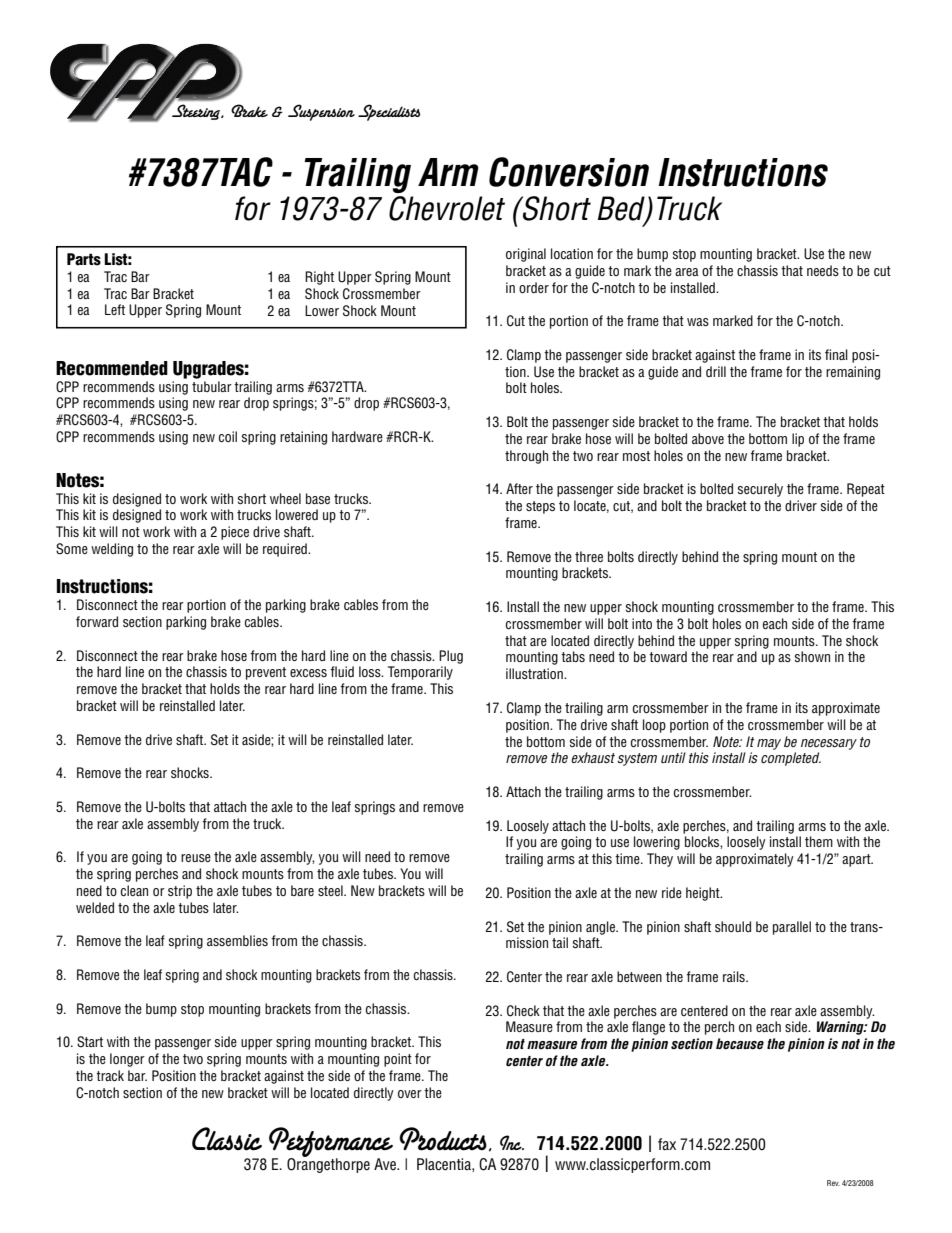 This screenshot has width=952, height=1233. Describe the element at coordinates (228, 436) in the screenshot. I see `coil` at that location.
